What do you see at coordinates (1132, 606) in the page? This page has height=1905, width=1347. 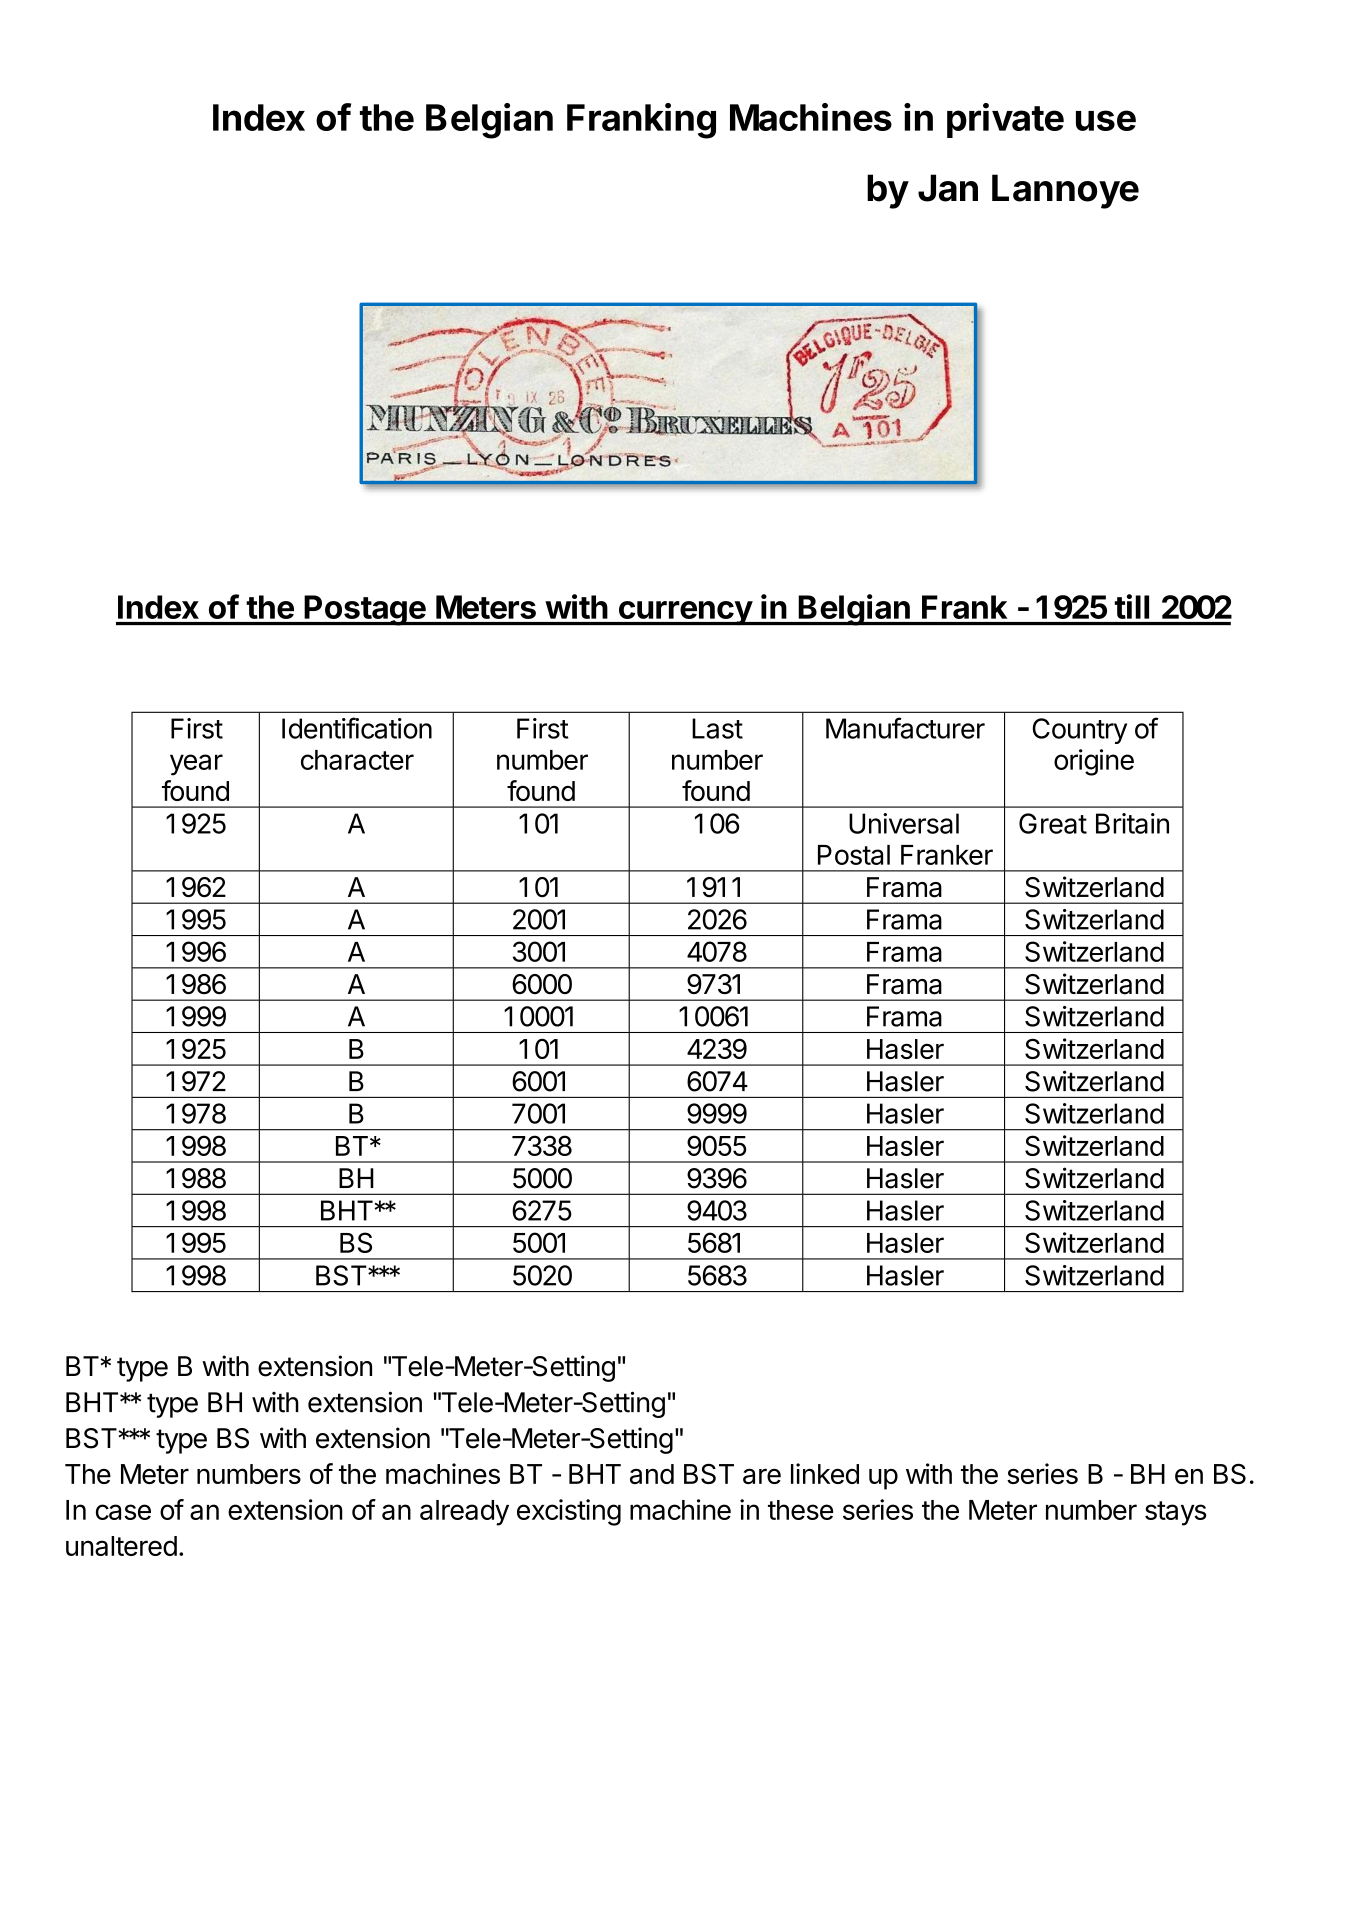 I see `till` at bounding box center [1132, 606].
